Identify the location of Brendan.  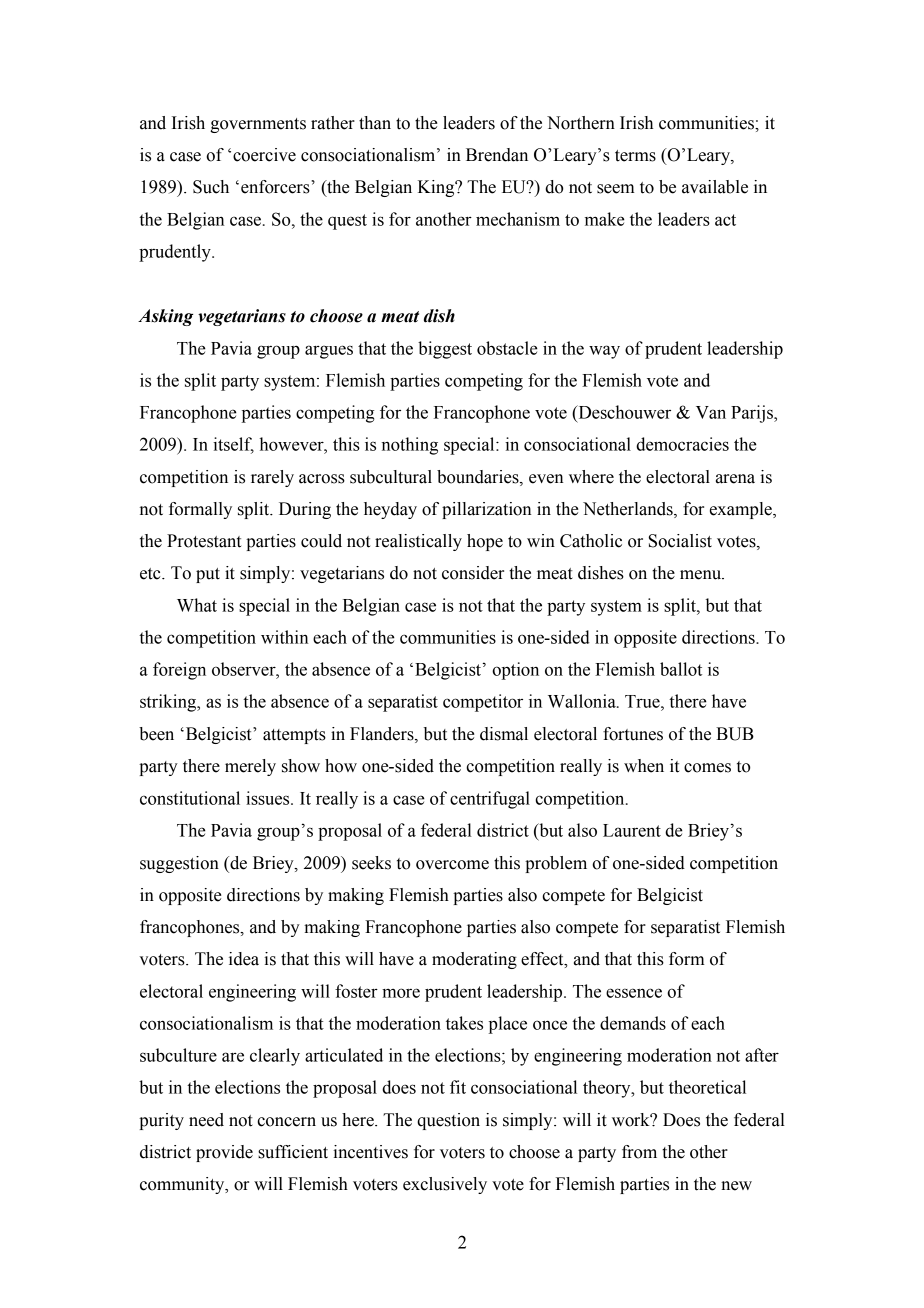
(497, 155).
